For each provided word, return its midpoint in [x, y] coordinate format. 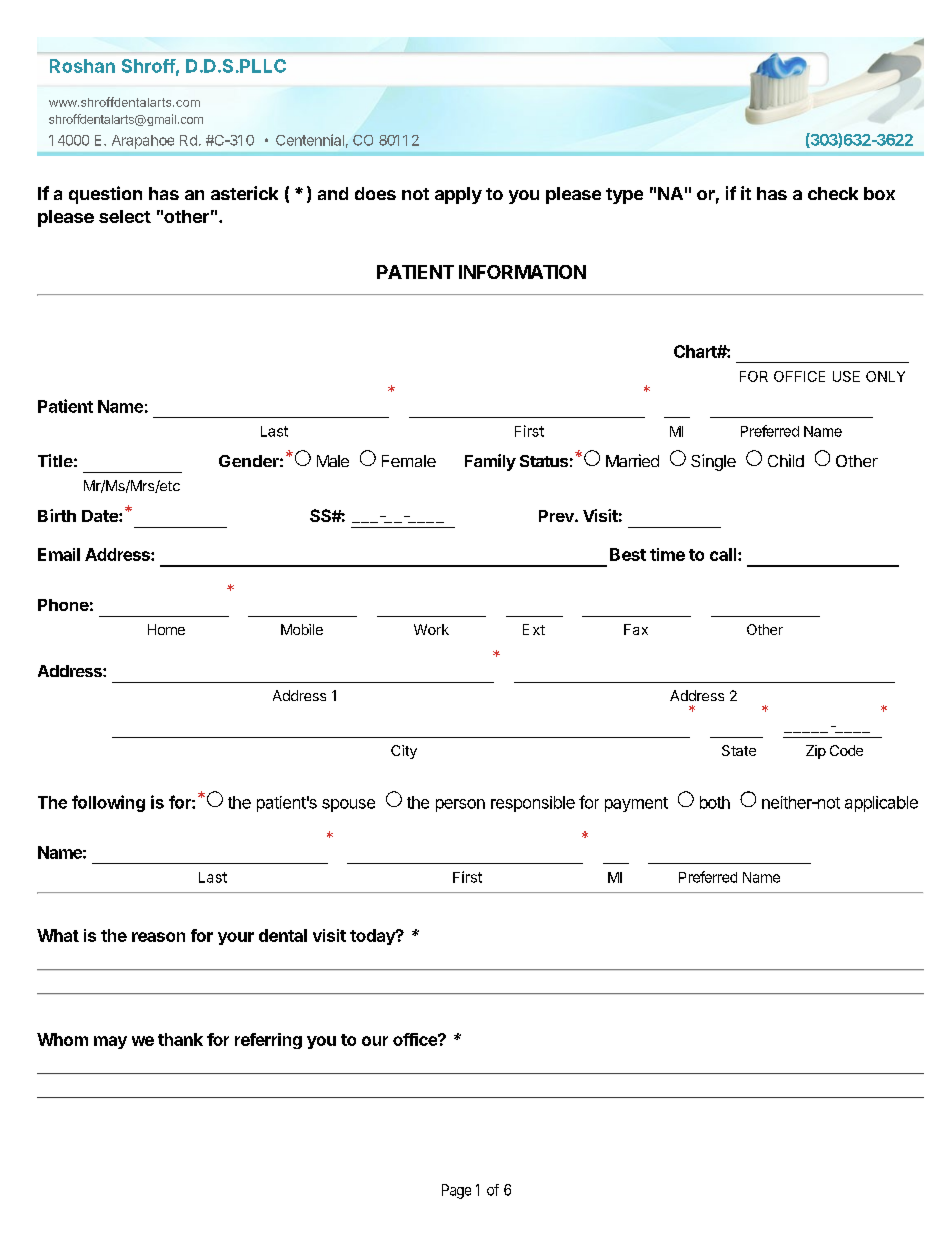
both [715, 802]
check [833, 193]
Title [55, 460]
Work [431, 629]
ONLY [885, 376]
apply [458, 195]
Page [456, 1191]
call [724, 554]
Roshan [82, 66]
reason [158, 937]
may [110, 1042]
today [373, 937]
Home [166, 629]
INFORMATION [522, 272]
